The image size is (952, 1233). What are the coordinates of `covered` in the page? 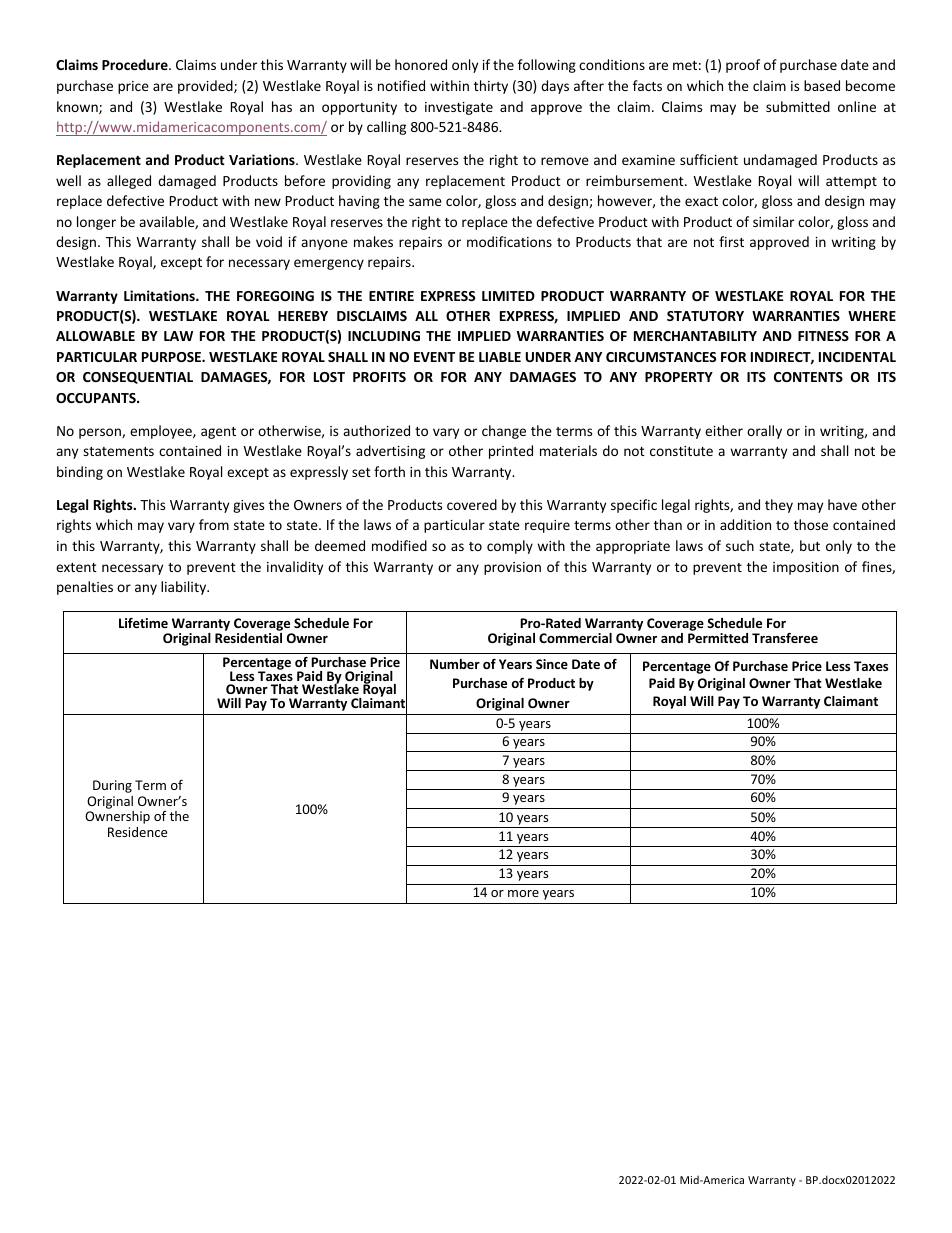 It's located at (472, 504).
